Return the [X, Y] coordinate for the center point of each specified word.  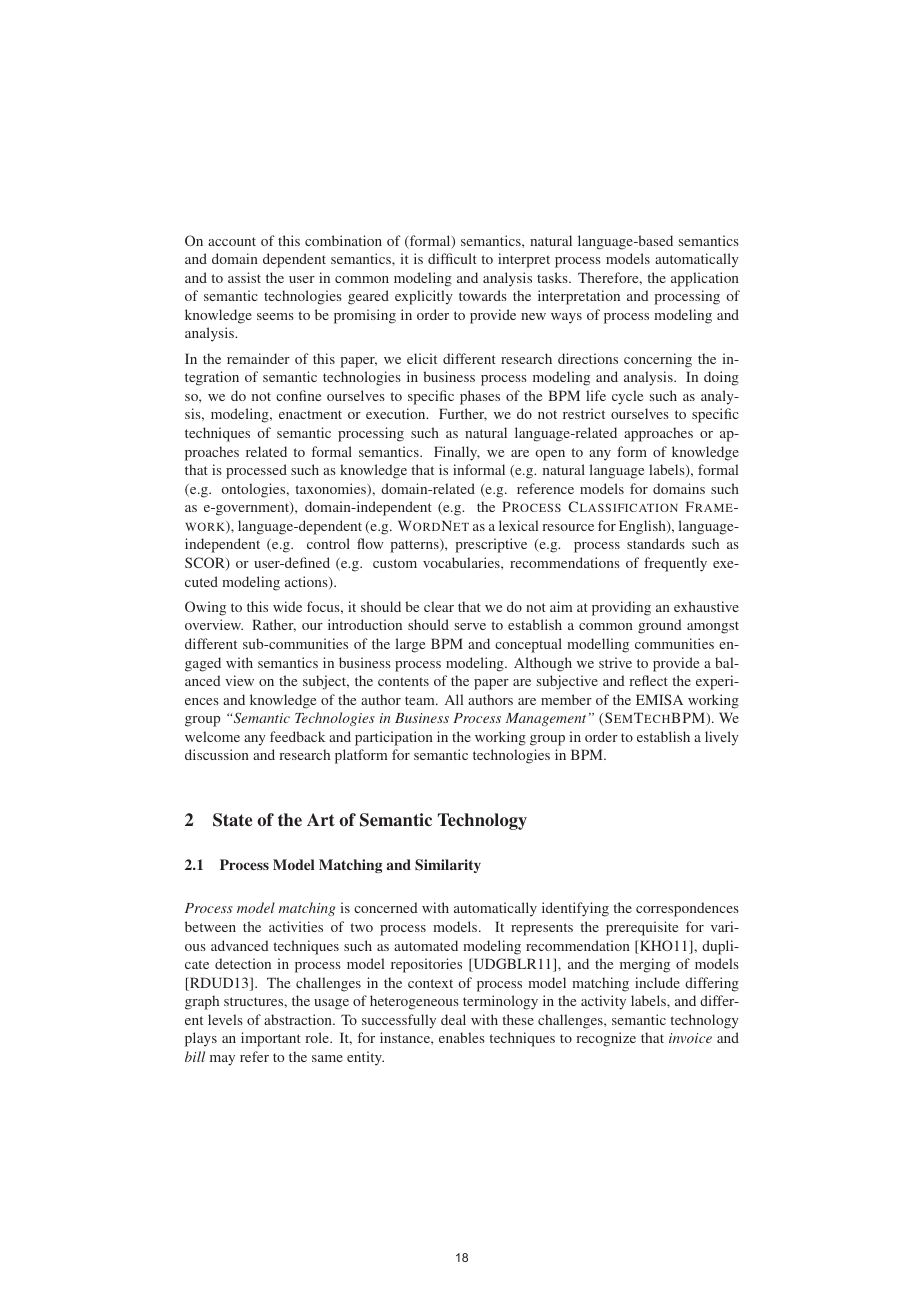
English [643, 527]
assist [244, 277]
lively [722, 738]
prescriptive [491, 545]
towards [483, 295]
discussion [217, 754]
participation [394, 738]
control [328, 543]
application [705, 279]
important [271, 1039]
